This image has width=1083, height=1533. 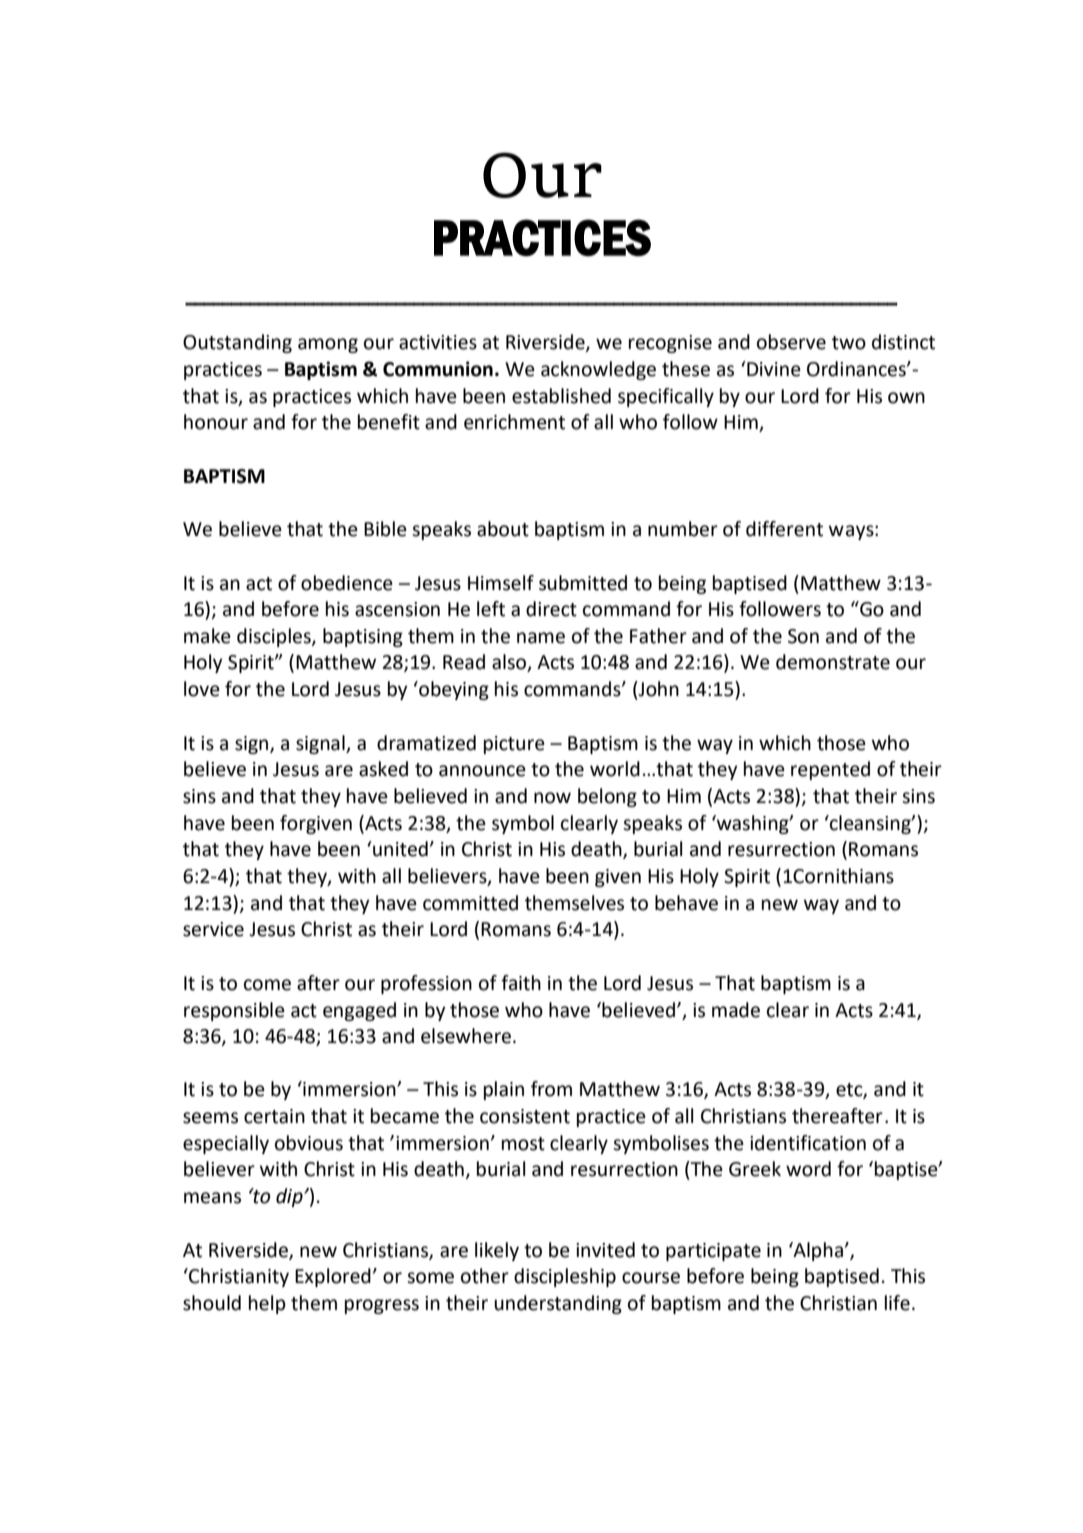 What do you see at coordinates (510, 663) in the image?
I see `also` at bounding box center [510, 663].
